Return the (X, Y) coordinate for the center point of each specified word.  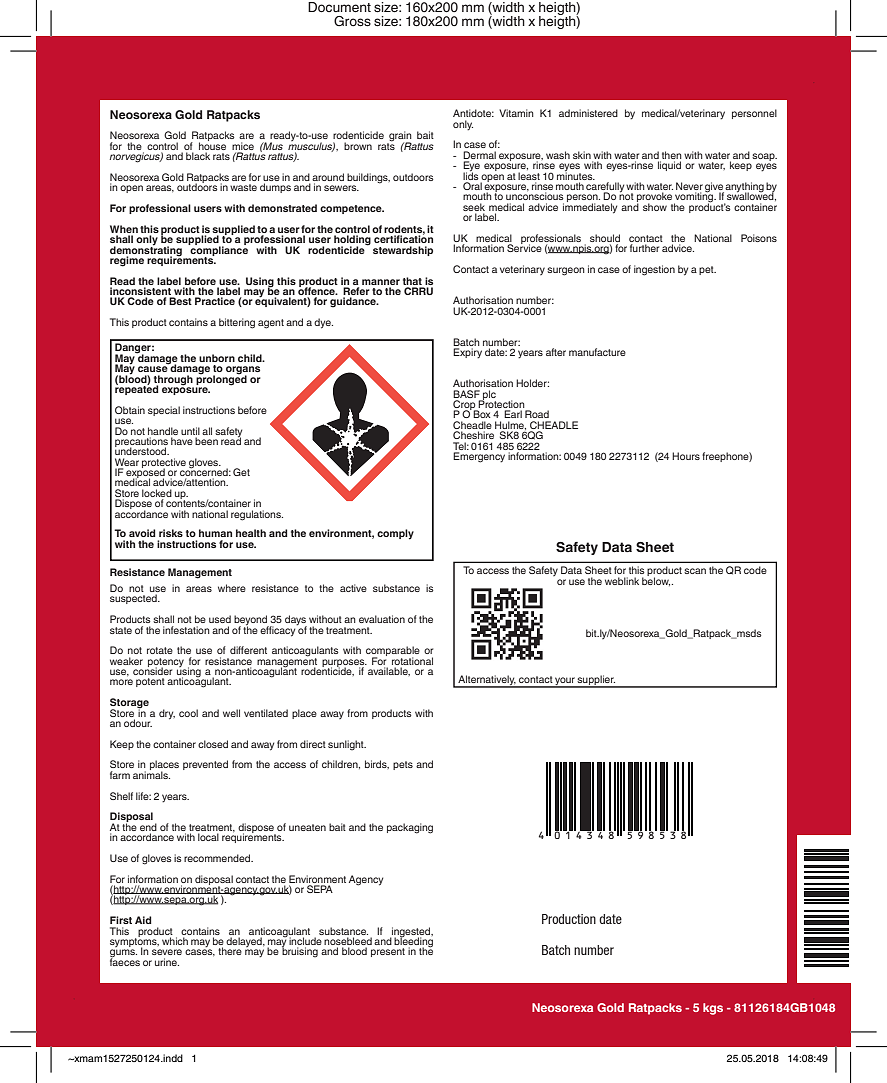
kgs (713, 1009)
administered (588, 113)
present (388, 952)
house (212, 145)
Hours (686, 456)
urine (167, 962)
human (215, 533)
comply (395, 534)
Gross (352, 21)
